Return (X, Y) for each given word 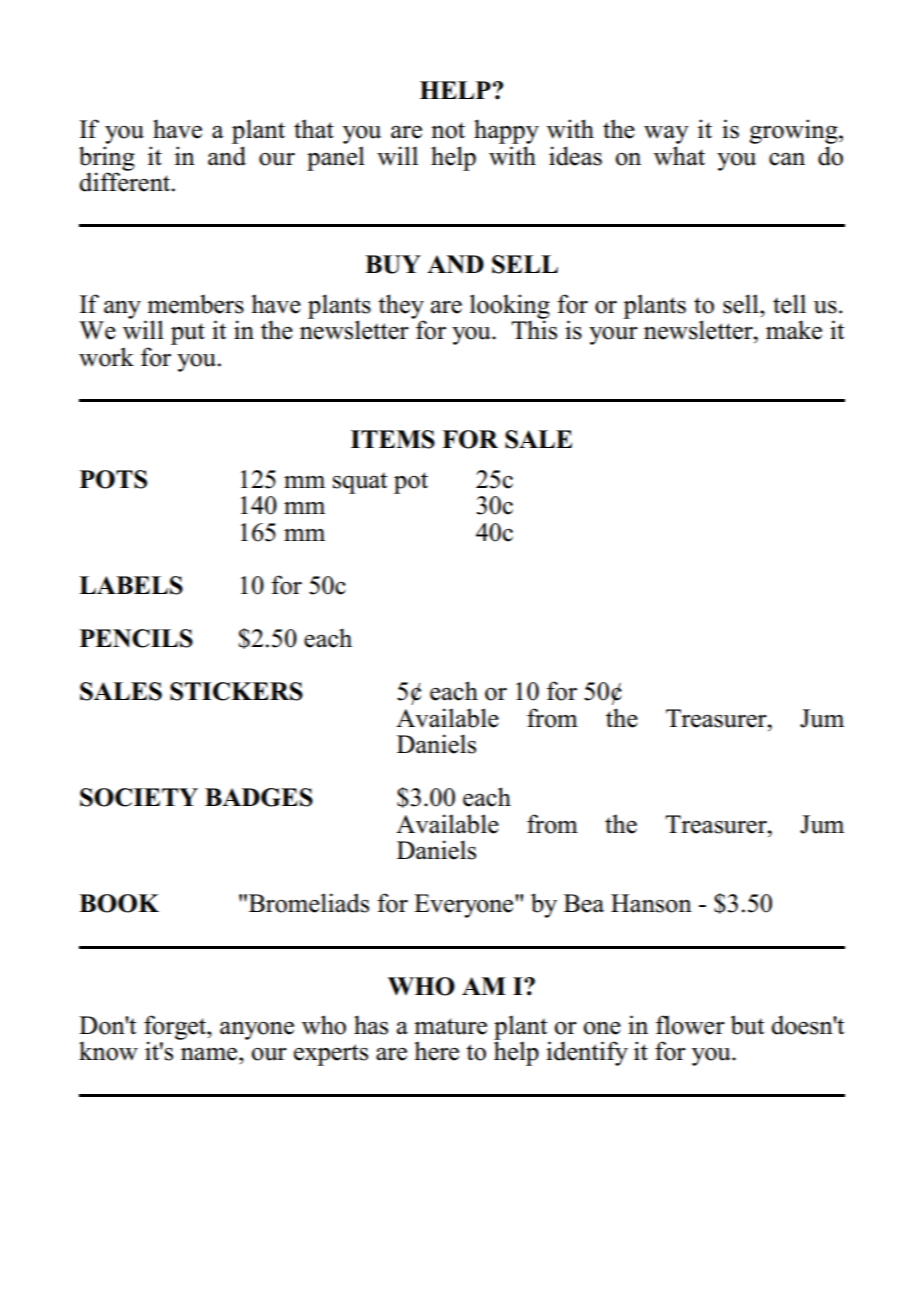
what (679, 156)
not (448, 130)
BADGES (259, 797)
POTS (113, 479)
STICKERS (236, 691)
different (126, 181)
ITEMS (393, 439)
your (613, 336)
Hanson (651, 903)
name (210, 1054)
